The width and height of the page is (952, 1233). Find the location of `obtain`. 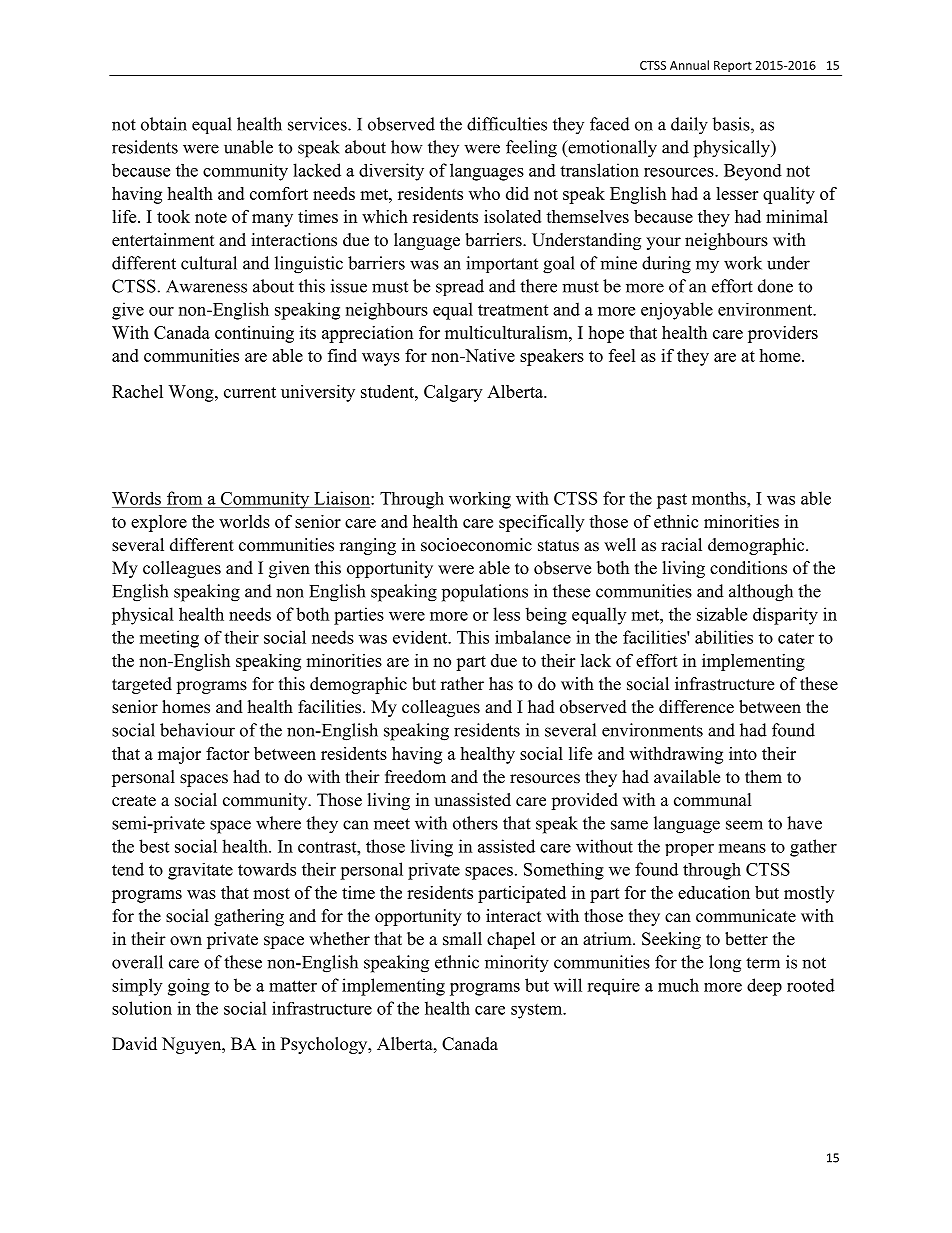

obtain is located at coordinates (164, 124).
